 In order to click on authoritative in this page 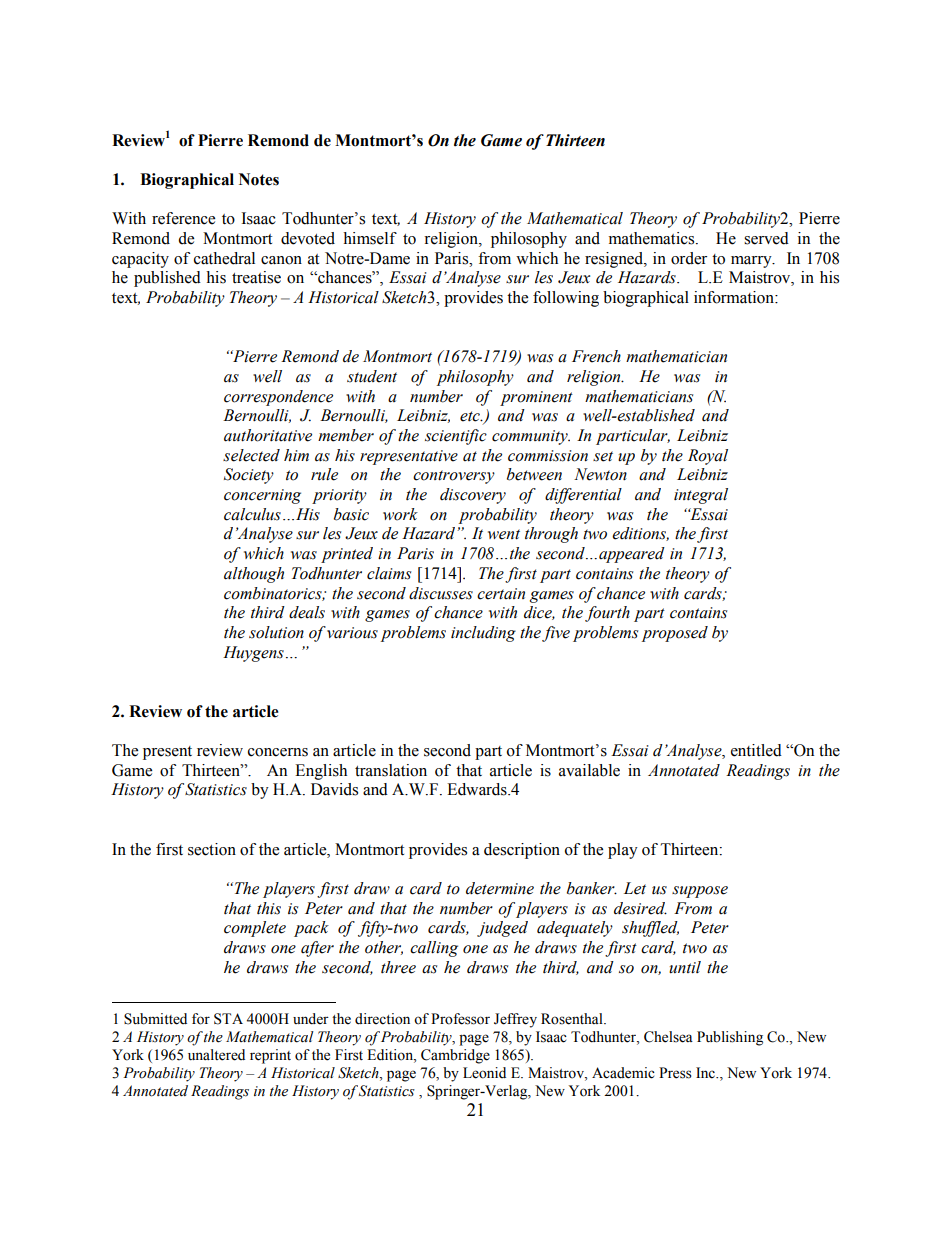, I will do `click(268, 435)`.
